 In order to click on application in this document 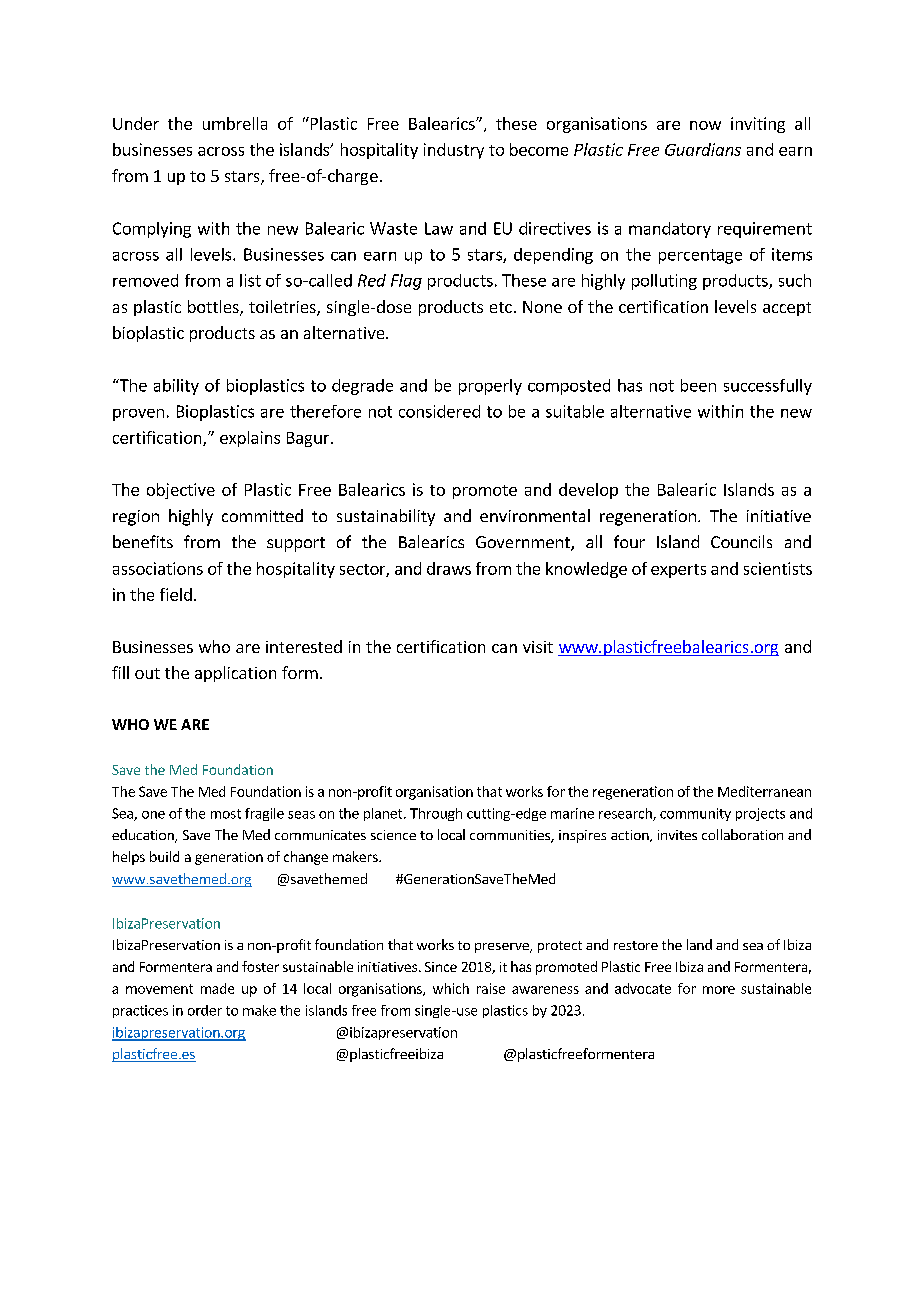, I will do `click(235, 674)`.
